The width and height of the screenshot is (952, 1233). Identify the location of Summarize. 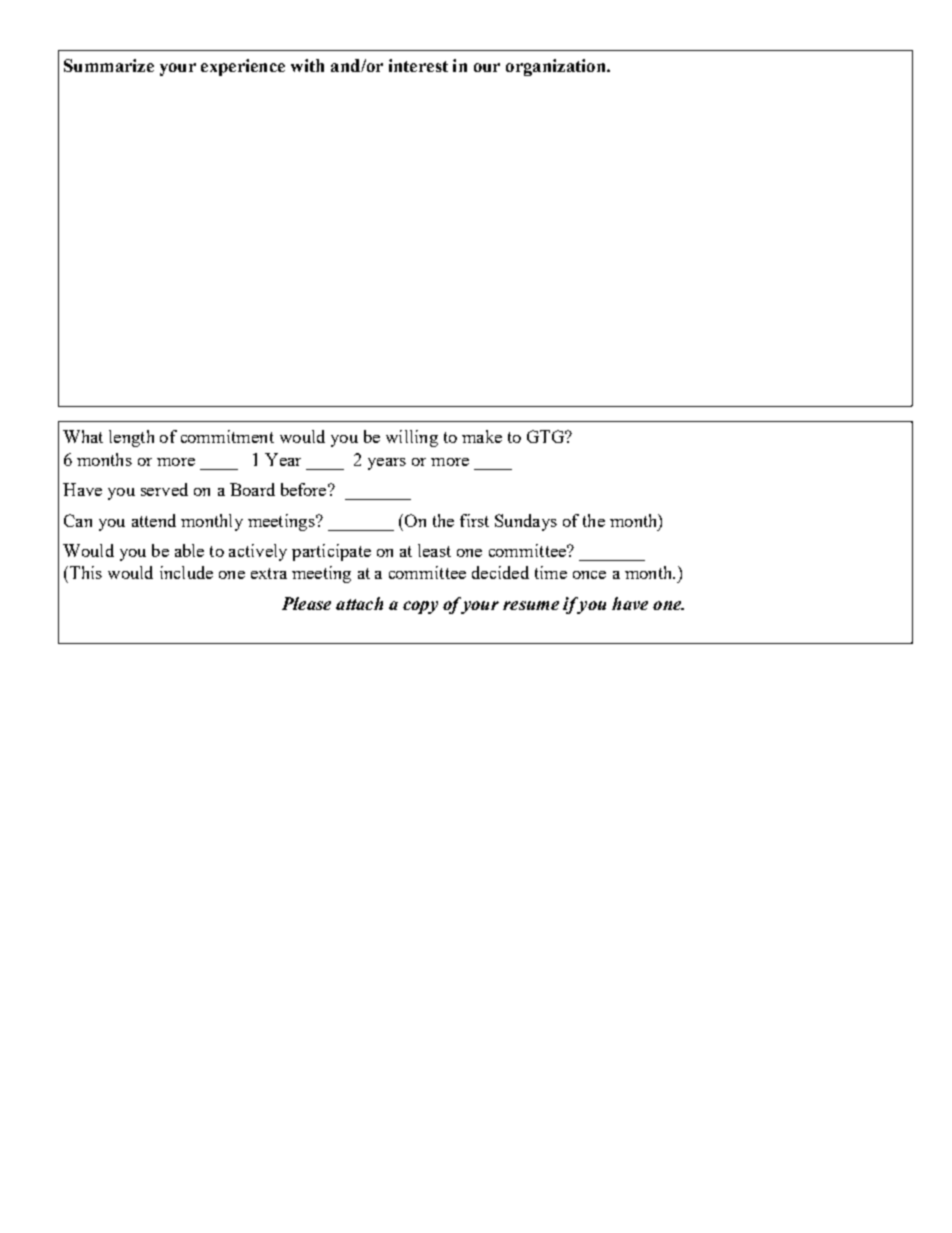
(109, 65).
